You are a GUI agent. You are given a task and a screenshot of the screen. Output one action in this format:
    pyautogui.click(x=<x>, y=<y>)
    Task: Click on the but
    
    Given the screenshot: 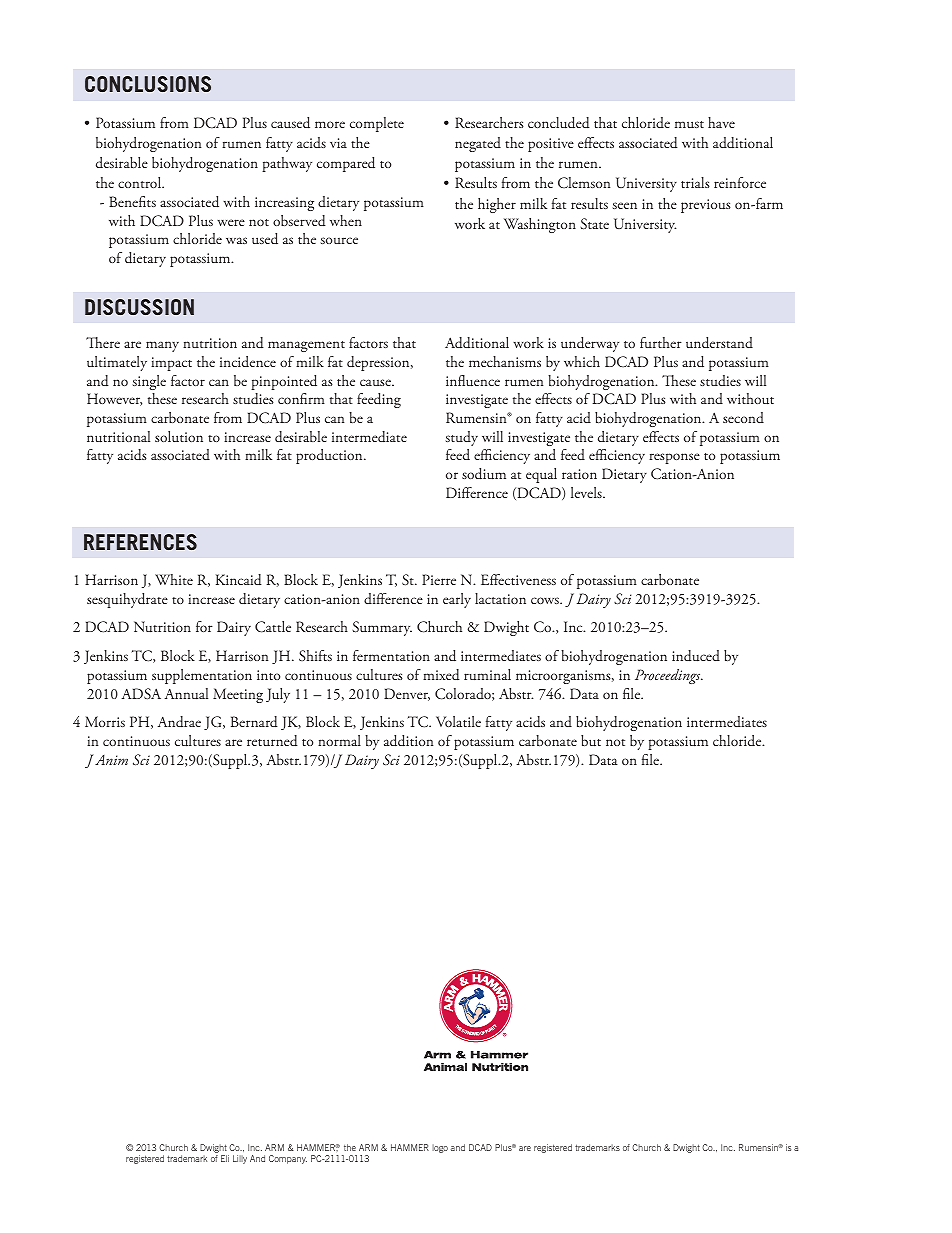 What is the action you would take?
    pyautogui.click(x=591, y=741)
